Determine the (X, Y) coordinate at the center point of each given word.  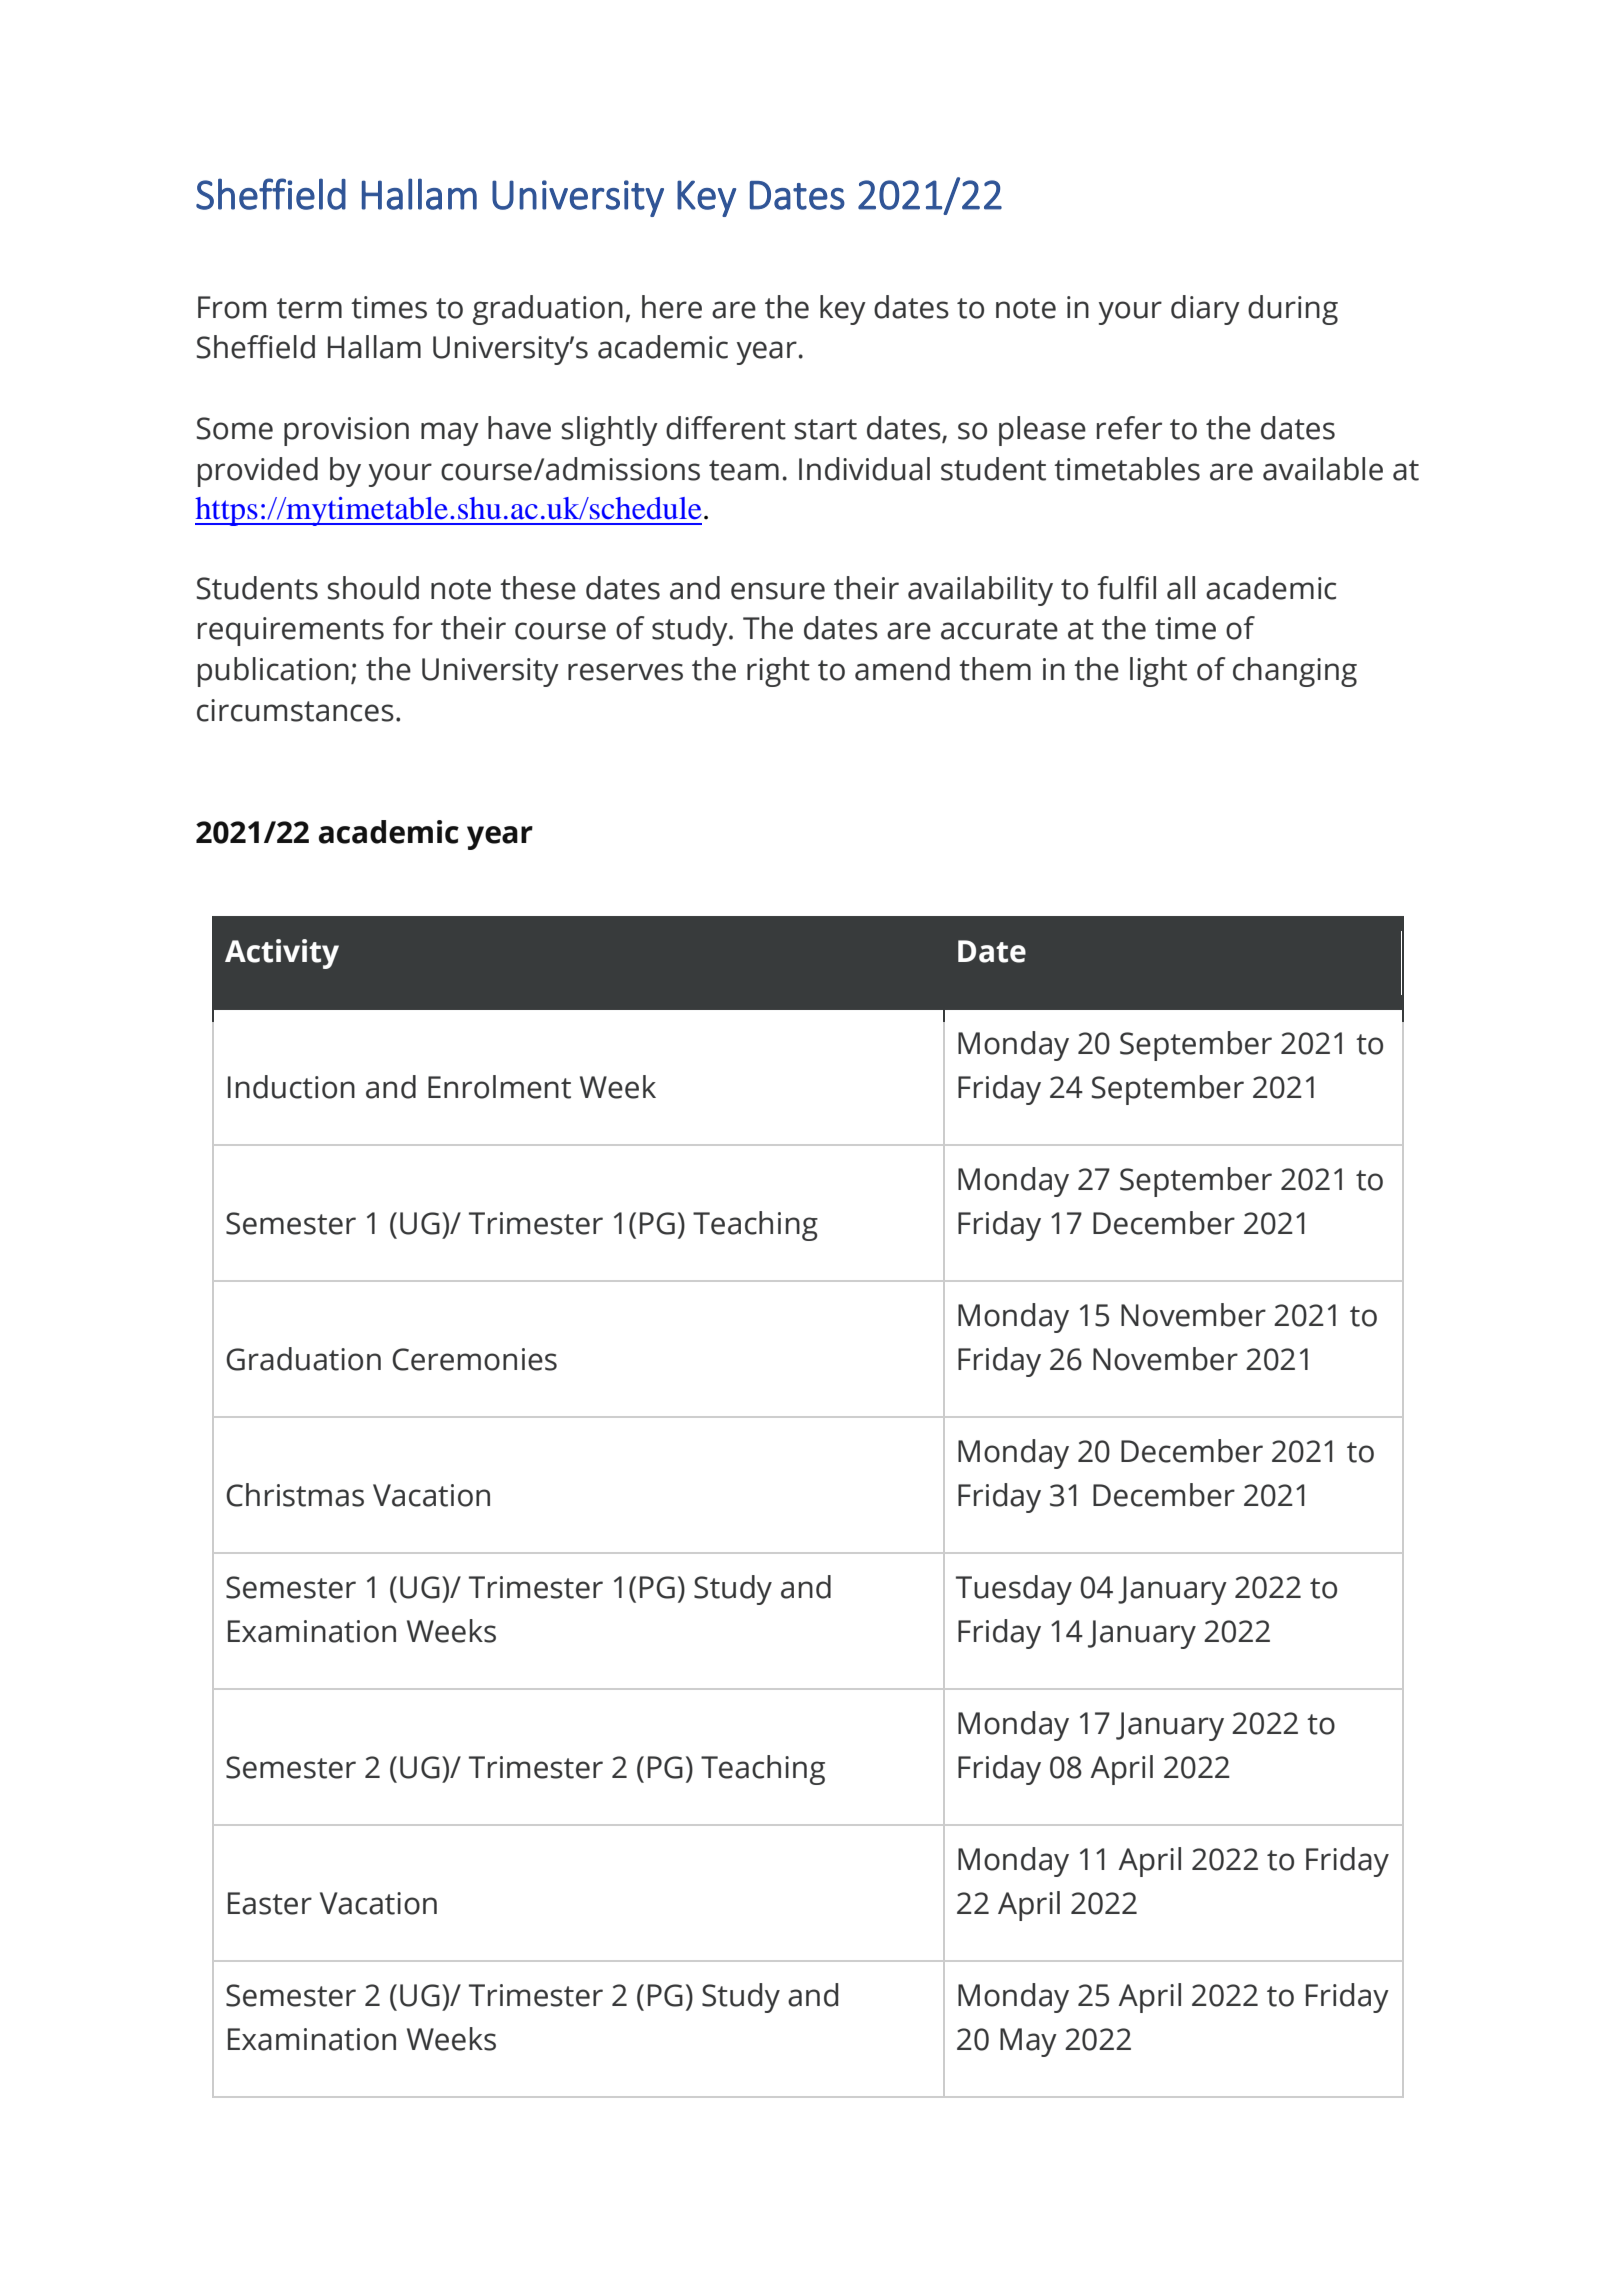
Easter (270, 1903)
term (309, 308)
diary (1205, 310)
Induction (291, 1087)
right (778, 672)
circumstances (295, 710)
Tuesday (1014, 1590)
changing (1295, 672)
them (995, 669)
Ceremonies (474, 1359)
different (726, 428)
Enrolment (499, 1087)
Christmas (295, 1495)
